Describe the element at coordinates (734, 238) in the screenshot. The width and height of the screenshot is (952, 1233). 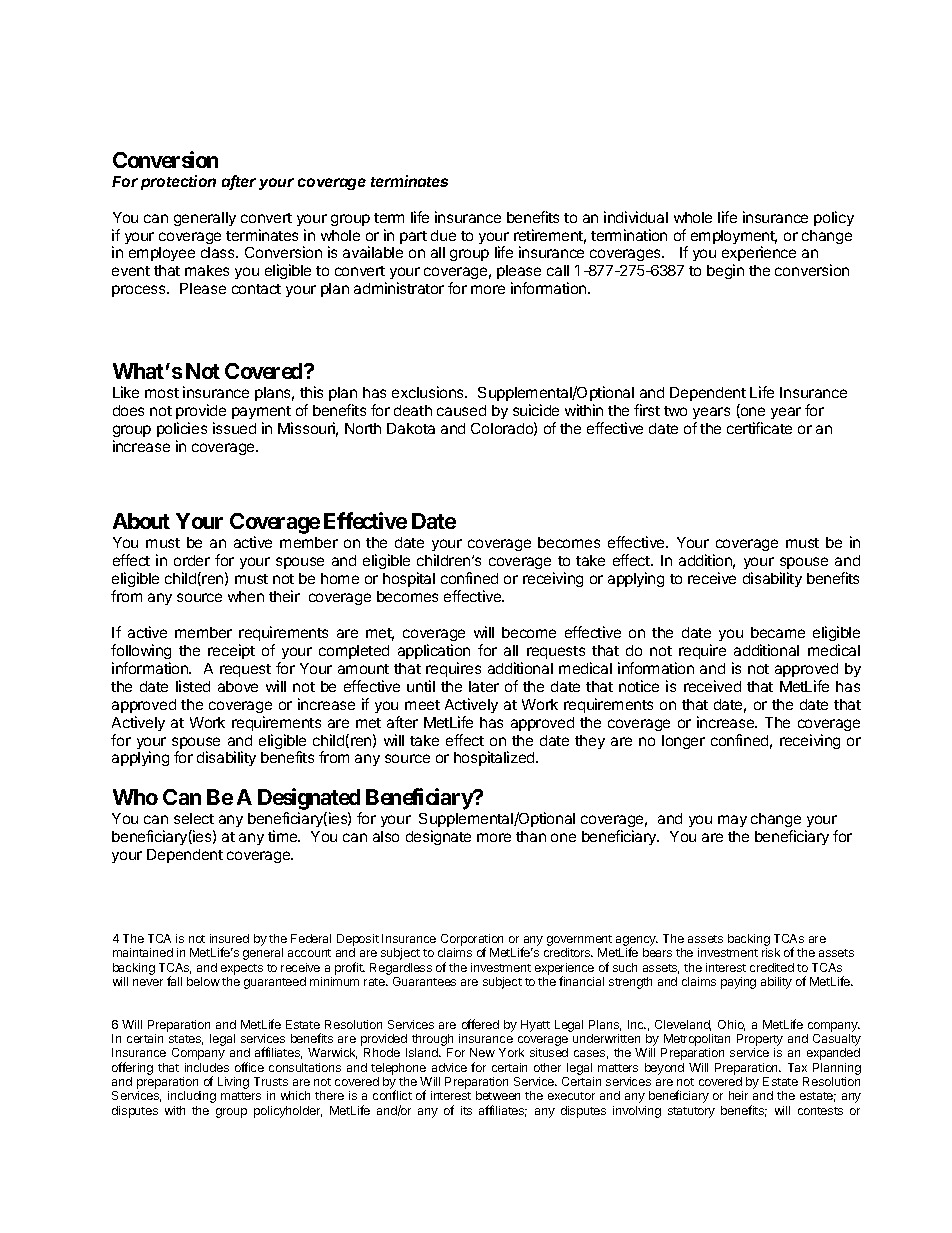
I see `employment` at that location.
